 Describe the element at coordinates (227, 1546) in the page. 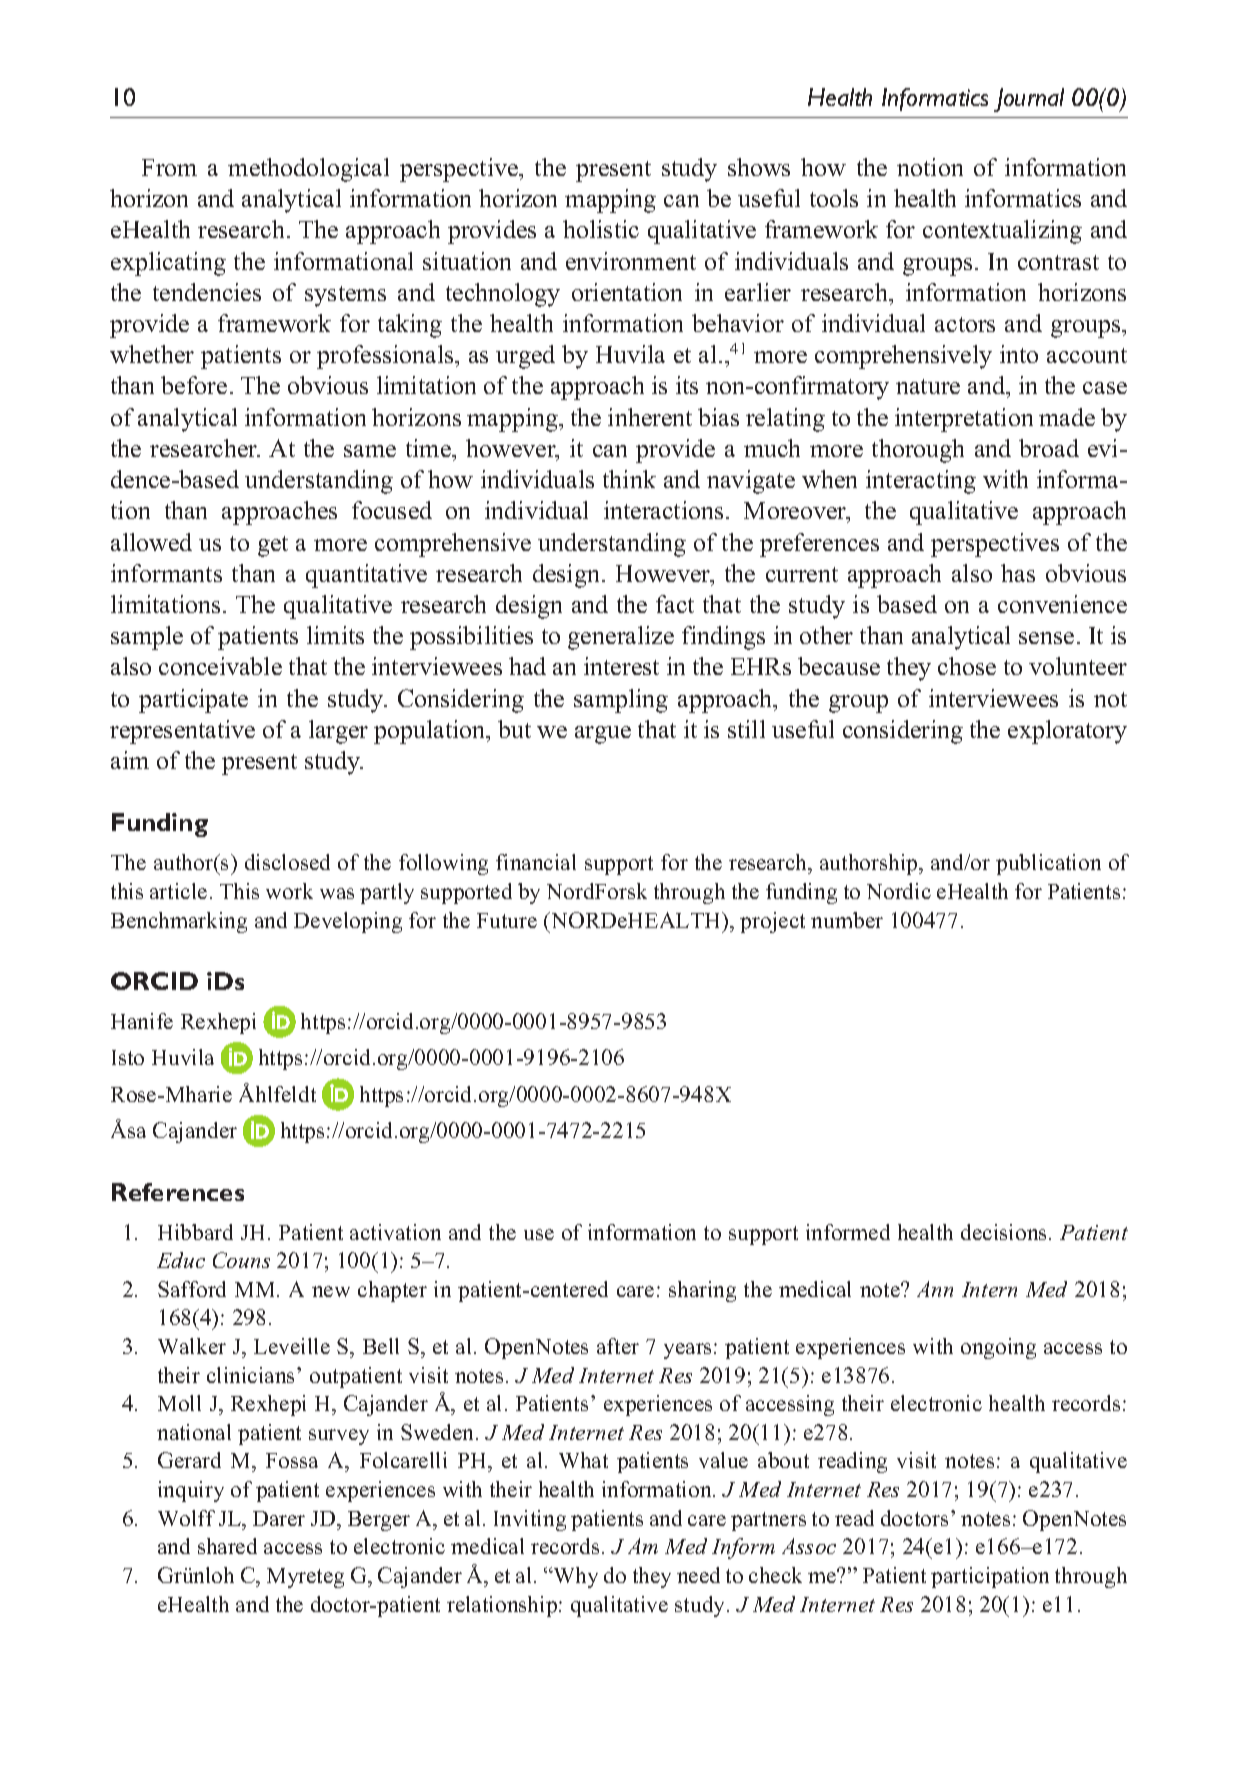

I see `shared` at that location.
